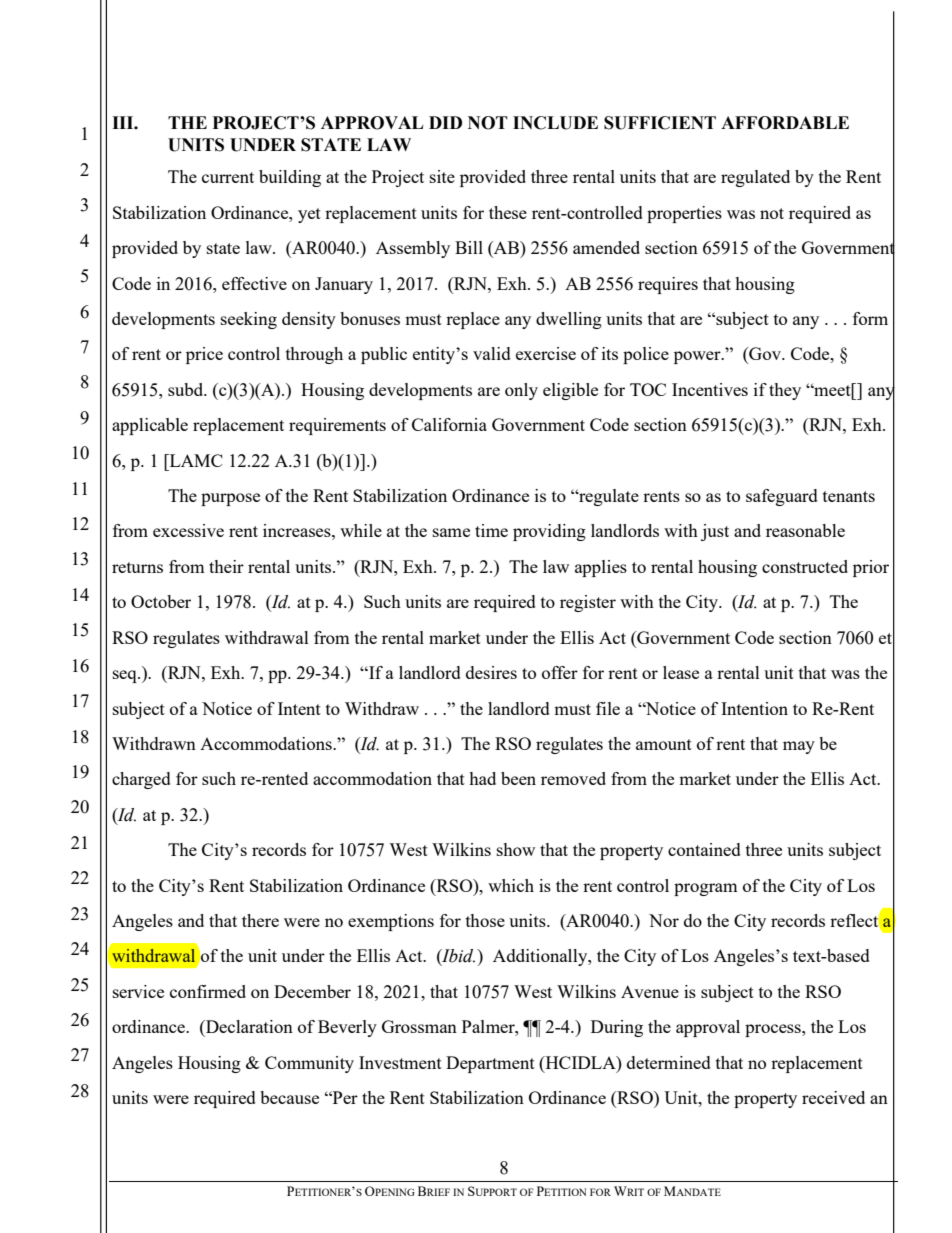 This screenshot has height=1233, width=952. What do you see at coordinates (799, 747) in the screenshot?
I see `may` at bounding box center [799, 747].
